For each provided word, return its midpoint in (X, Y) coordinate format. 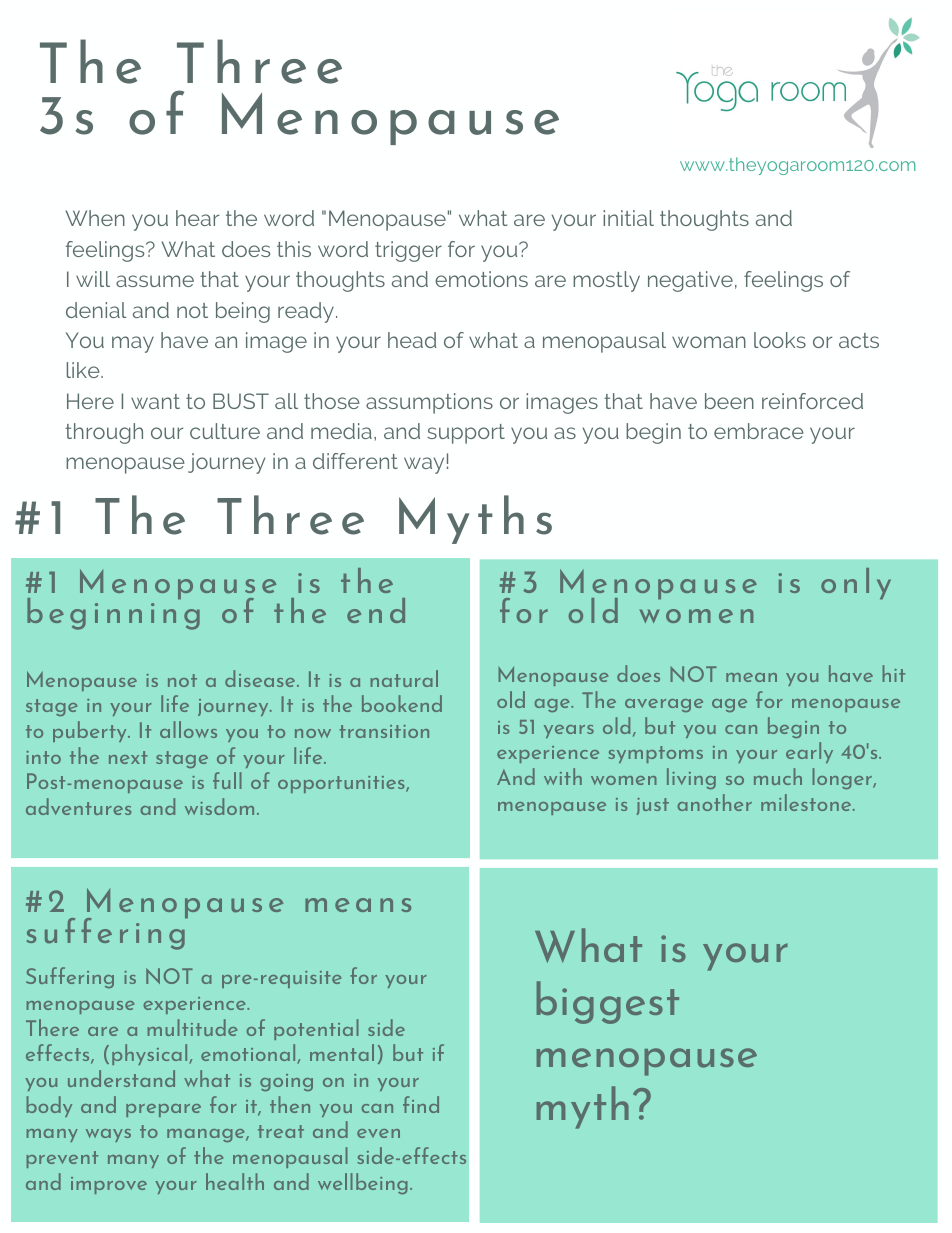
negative (690, 281)
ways (108, 1135)
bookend (402, 703)
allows (188, 729)
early (809, 752)
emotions (481, 279)
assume (155, 281)
